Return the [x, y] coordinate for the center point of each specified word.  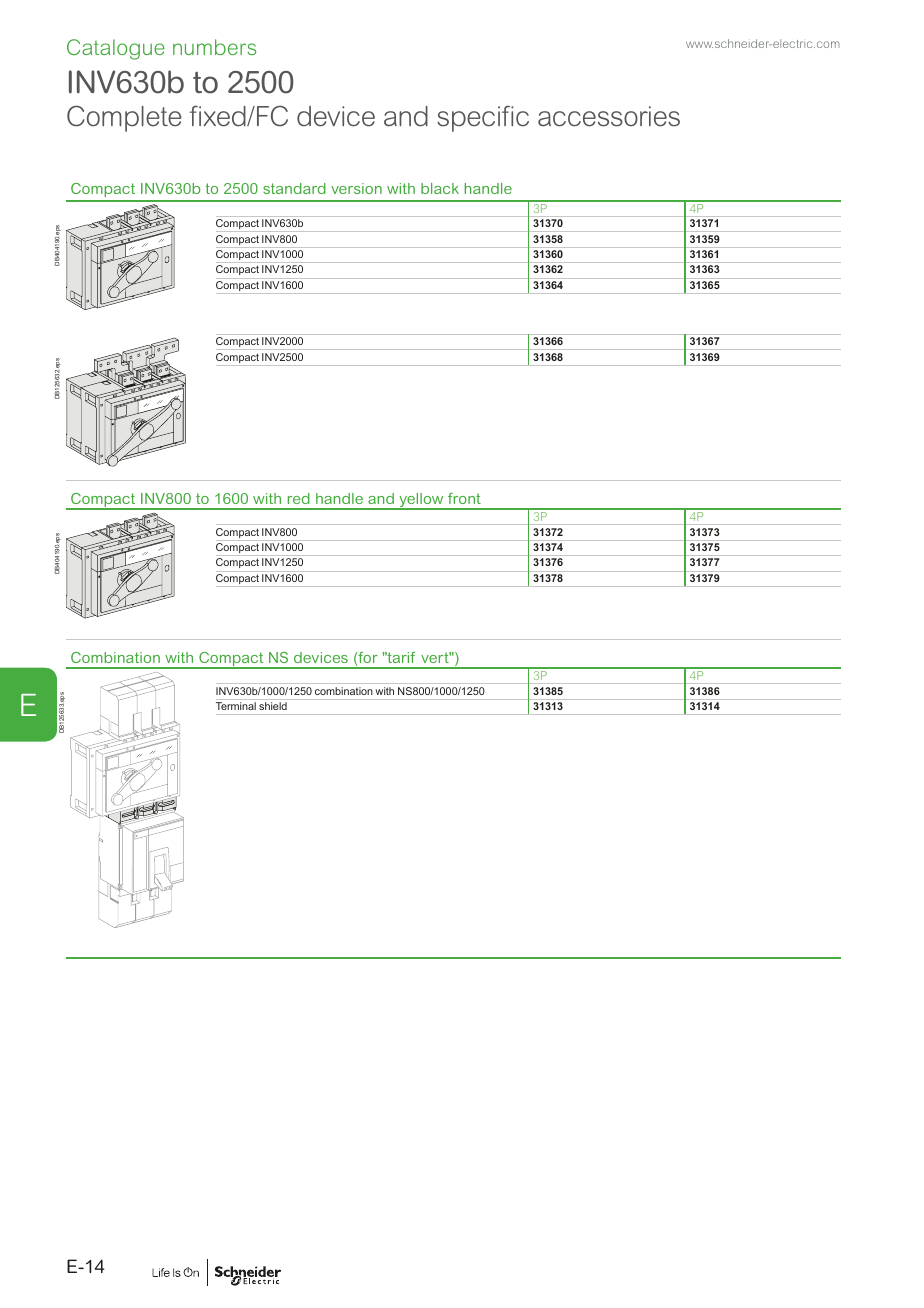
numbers [214, 47]
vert [436, 657]
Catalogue [116, 49]
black [440, 188]
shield [273, 706]
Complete [124, 118]
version [356, 188]
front [464, 498]
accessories [609, 116]
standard [294, 188]
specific [483, 118]
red [299, 498]
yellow [421, 501]
